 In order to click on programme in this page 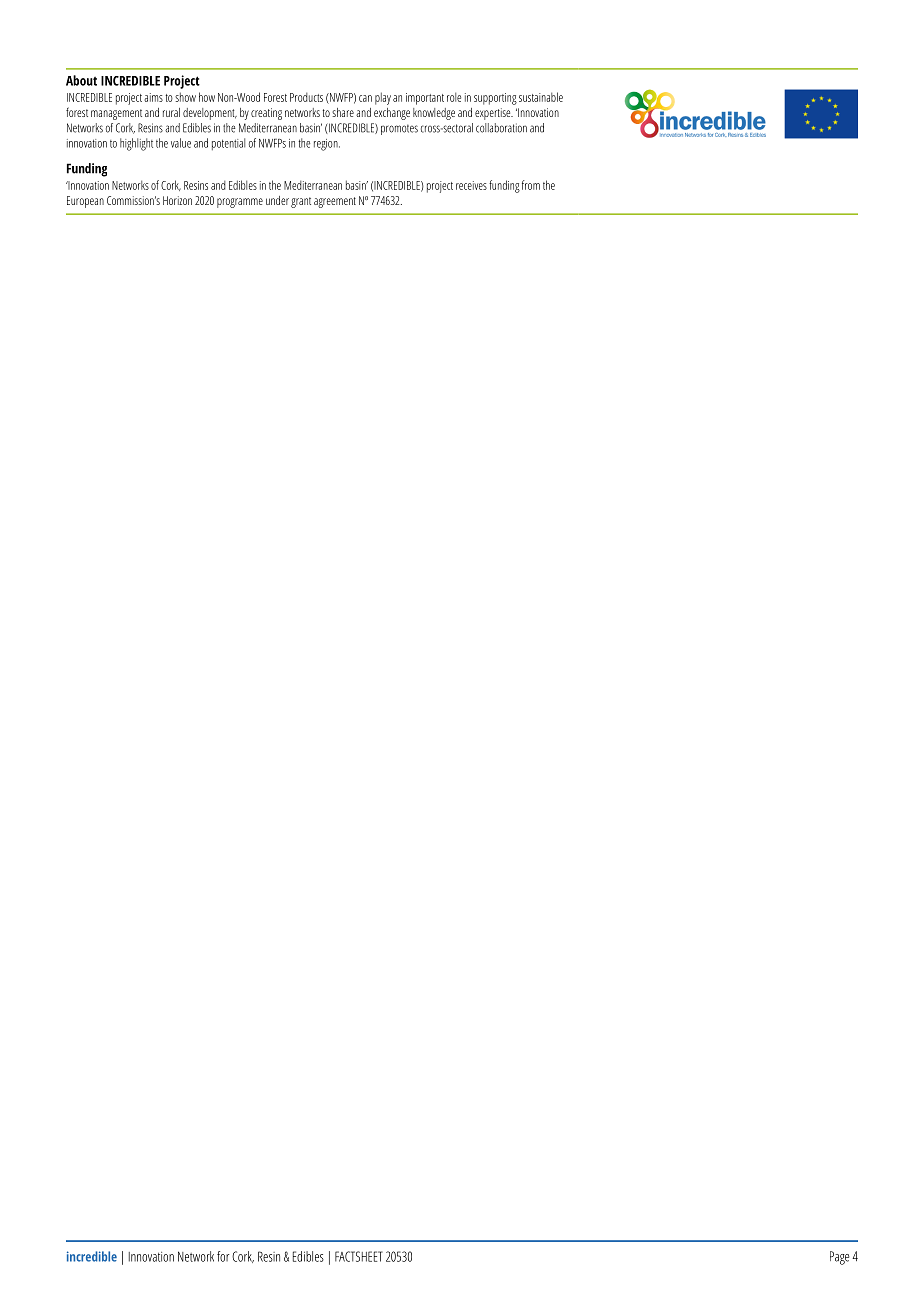, I will do `click(240, 203)`.
